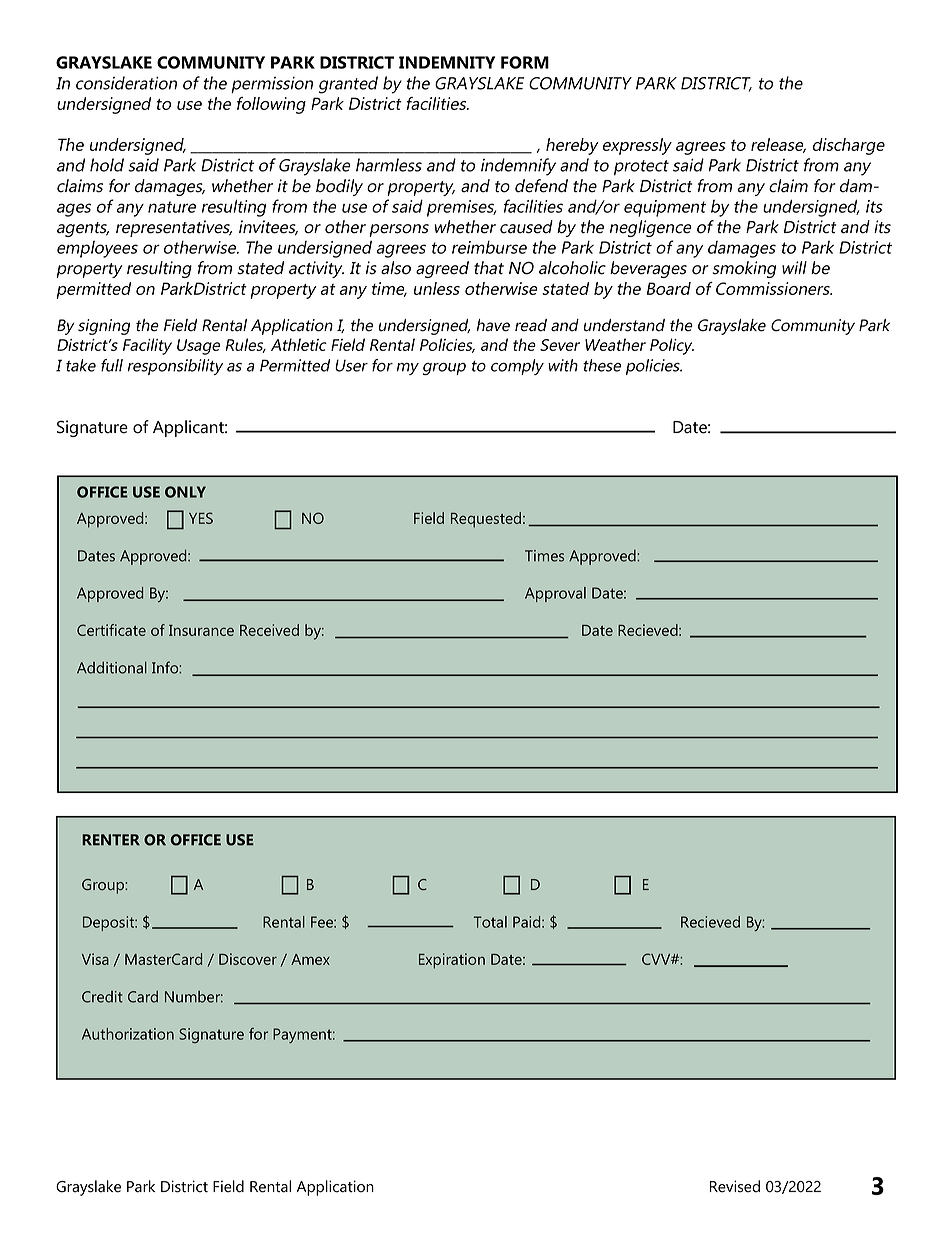 Image resolution: width=952 pixels, height=1233 pixels. I want to click on Revised, so click(735, 1186).
